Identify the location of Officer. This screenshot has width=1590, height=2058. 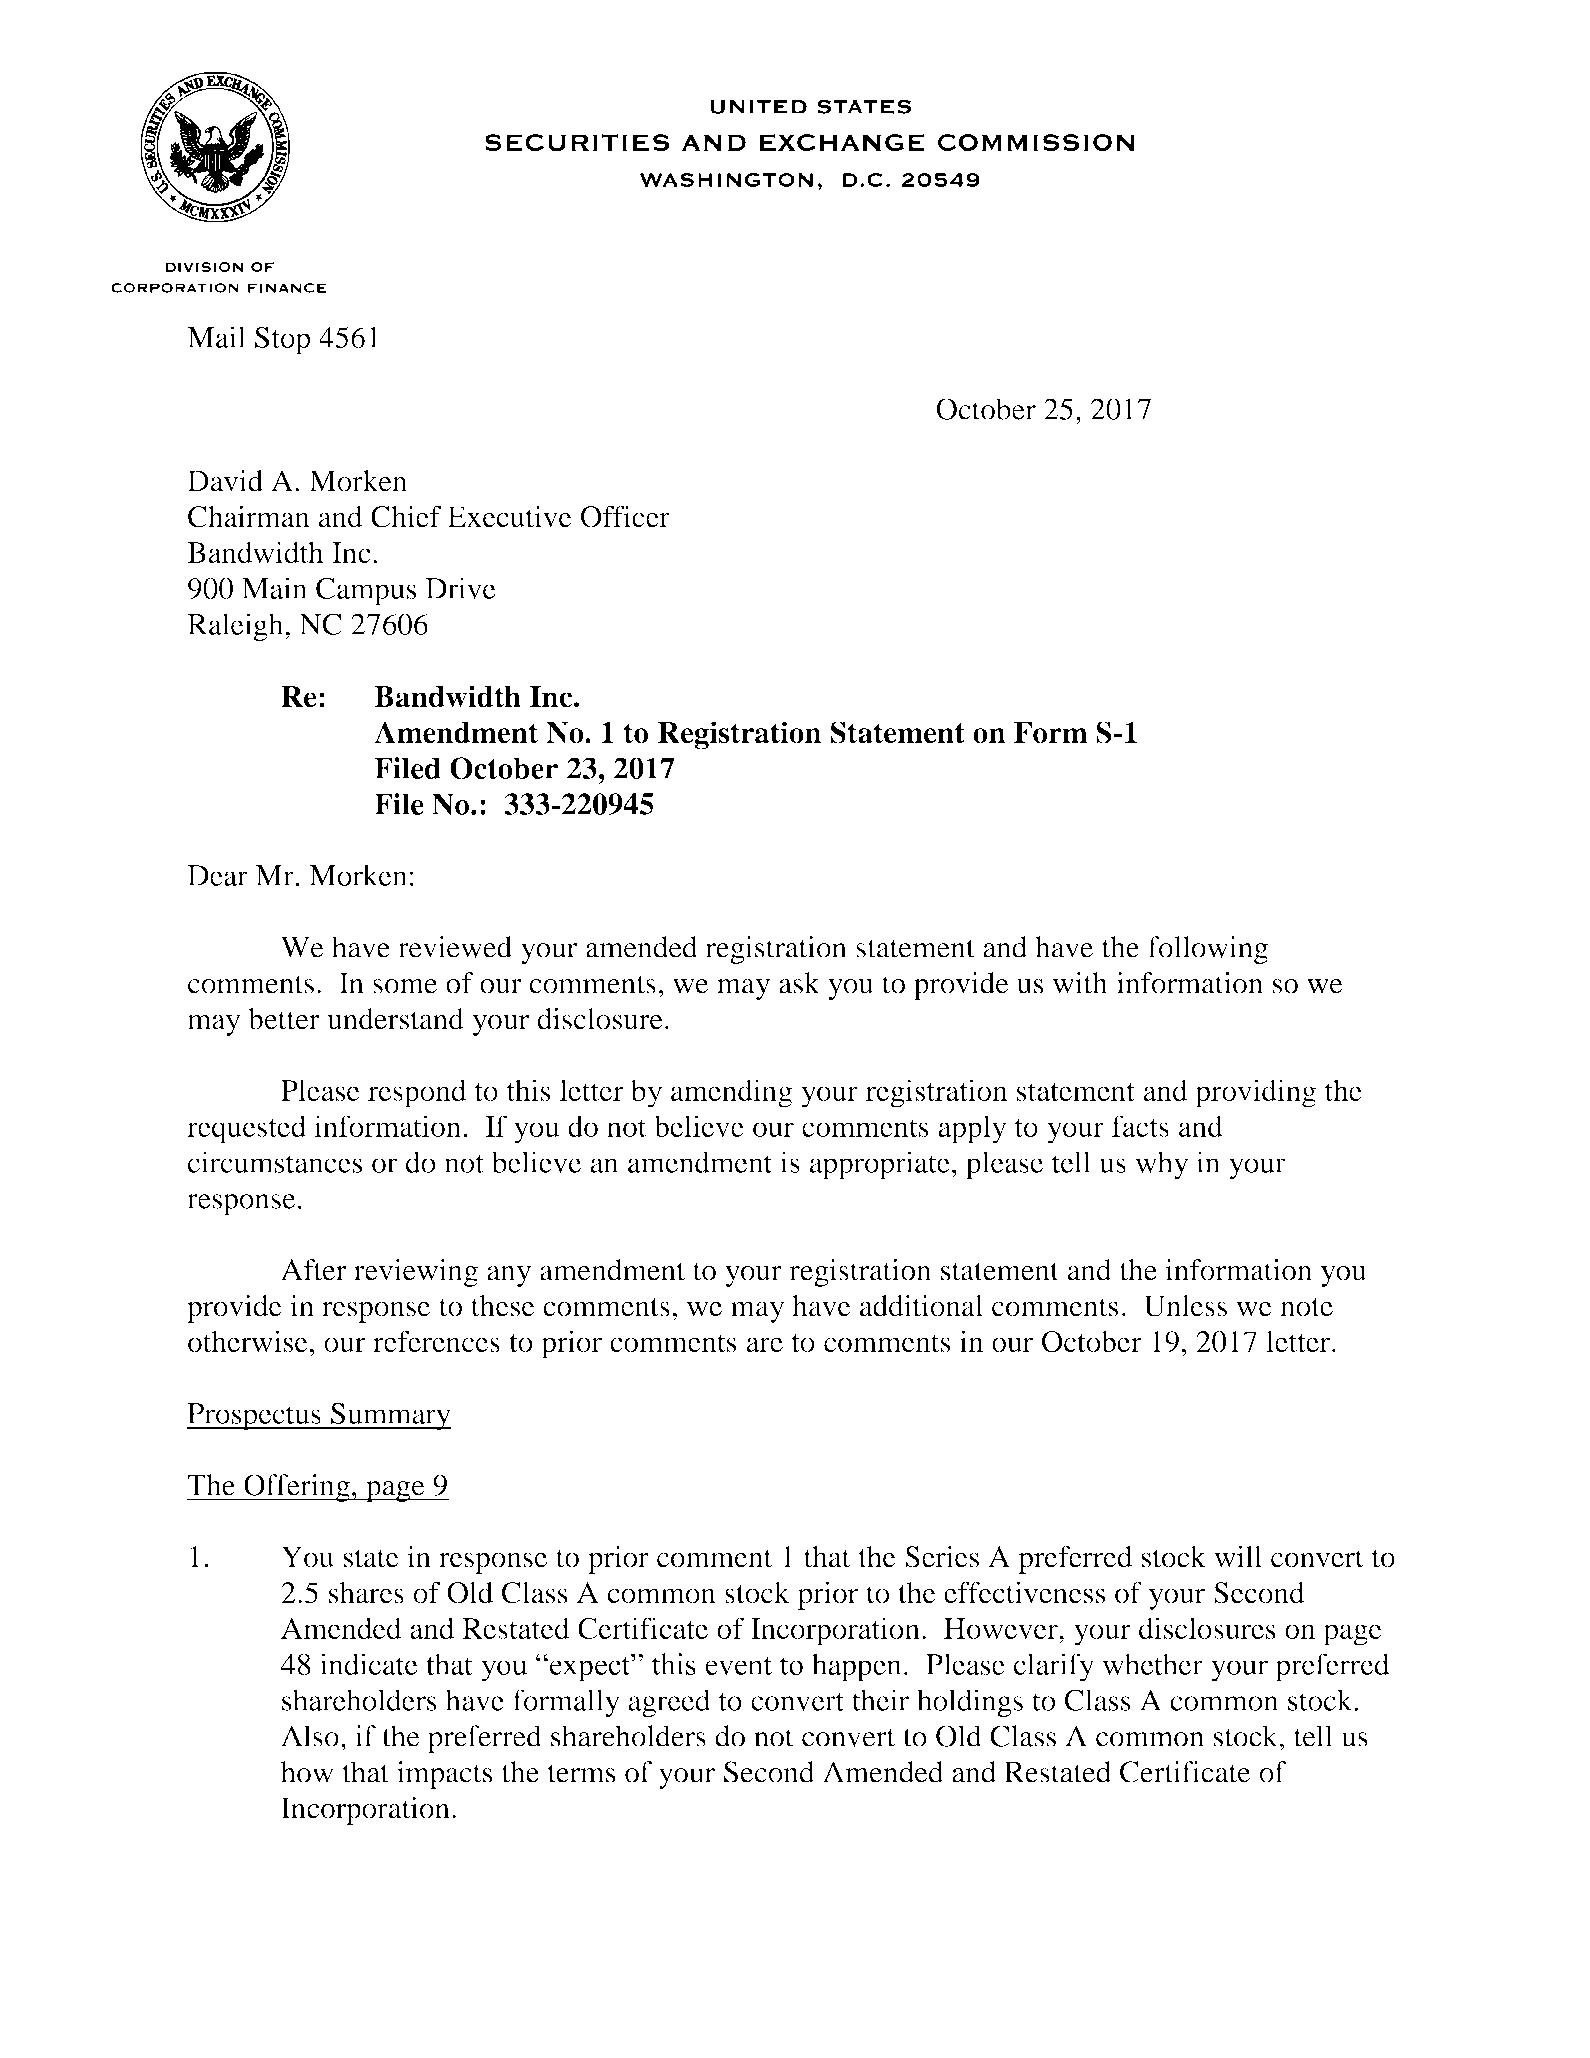
(625, 516).
